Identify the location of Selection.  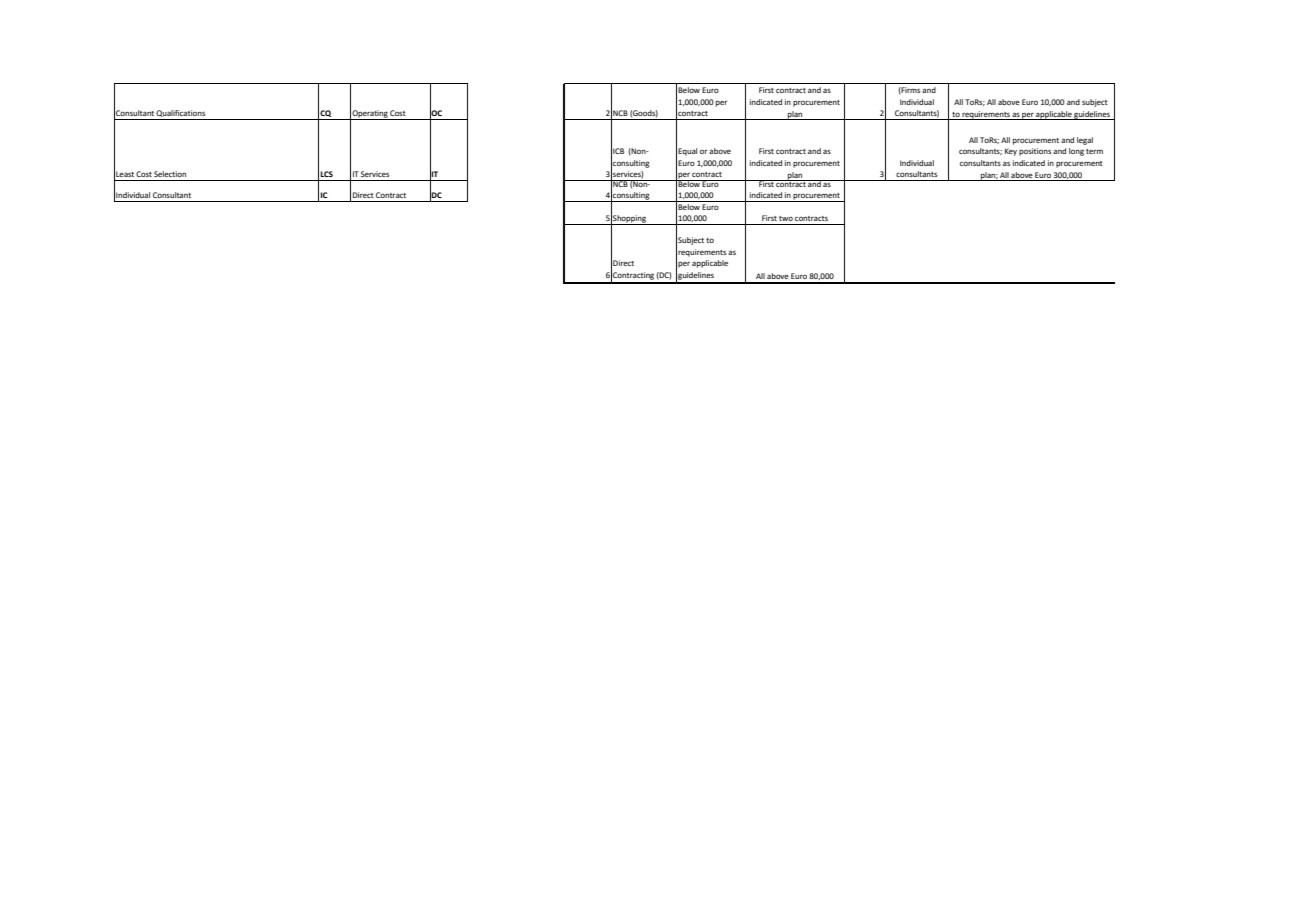
(170, 174).
